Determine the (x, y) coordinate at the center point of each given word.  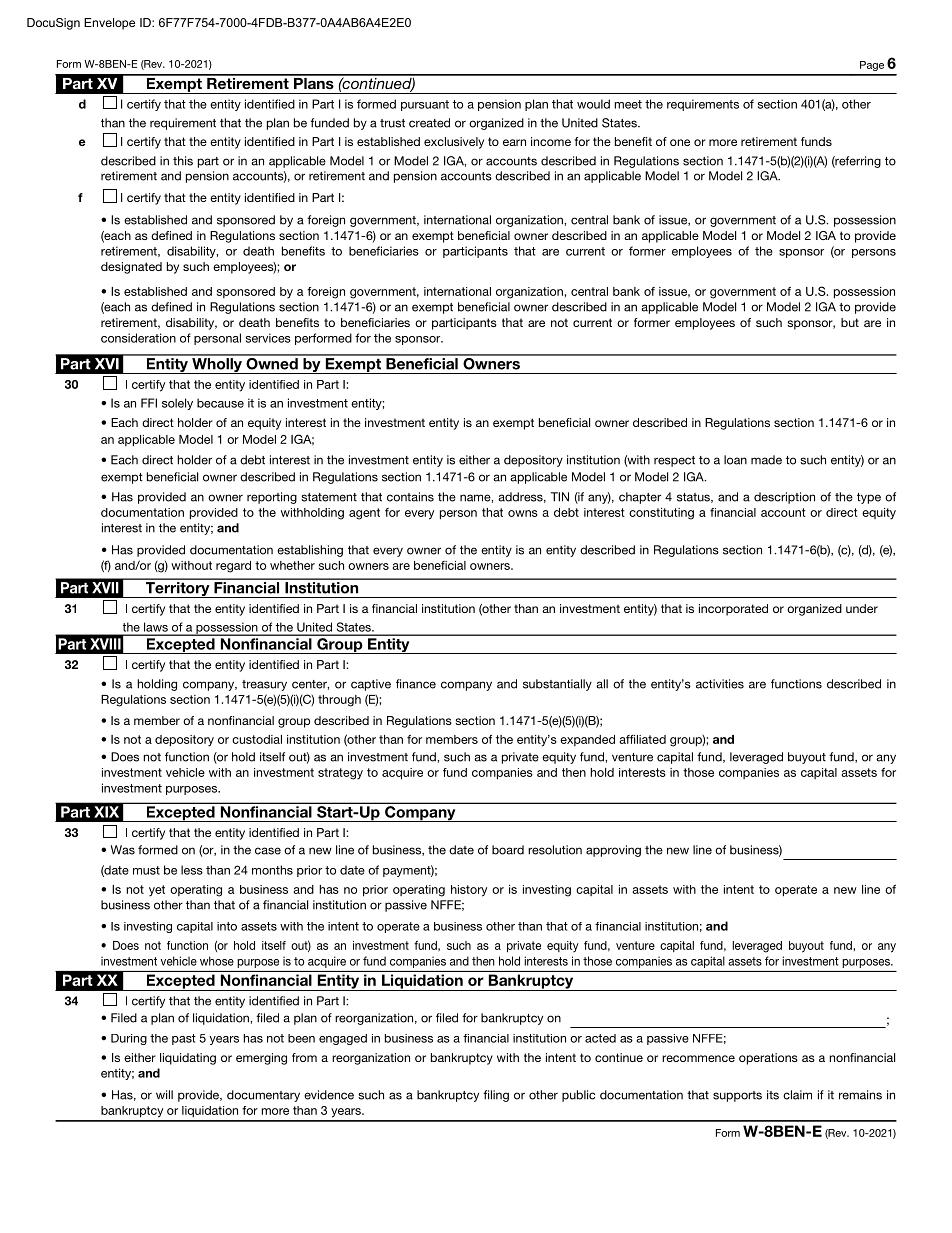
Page (872, 66)
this (183, 161)
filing (496, 1096)
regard (233, 567)
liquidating (188, 1059)
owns (523, 513)
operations (768, 1059)
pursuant (425, 105)
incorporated (733, 610)
